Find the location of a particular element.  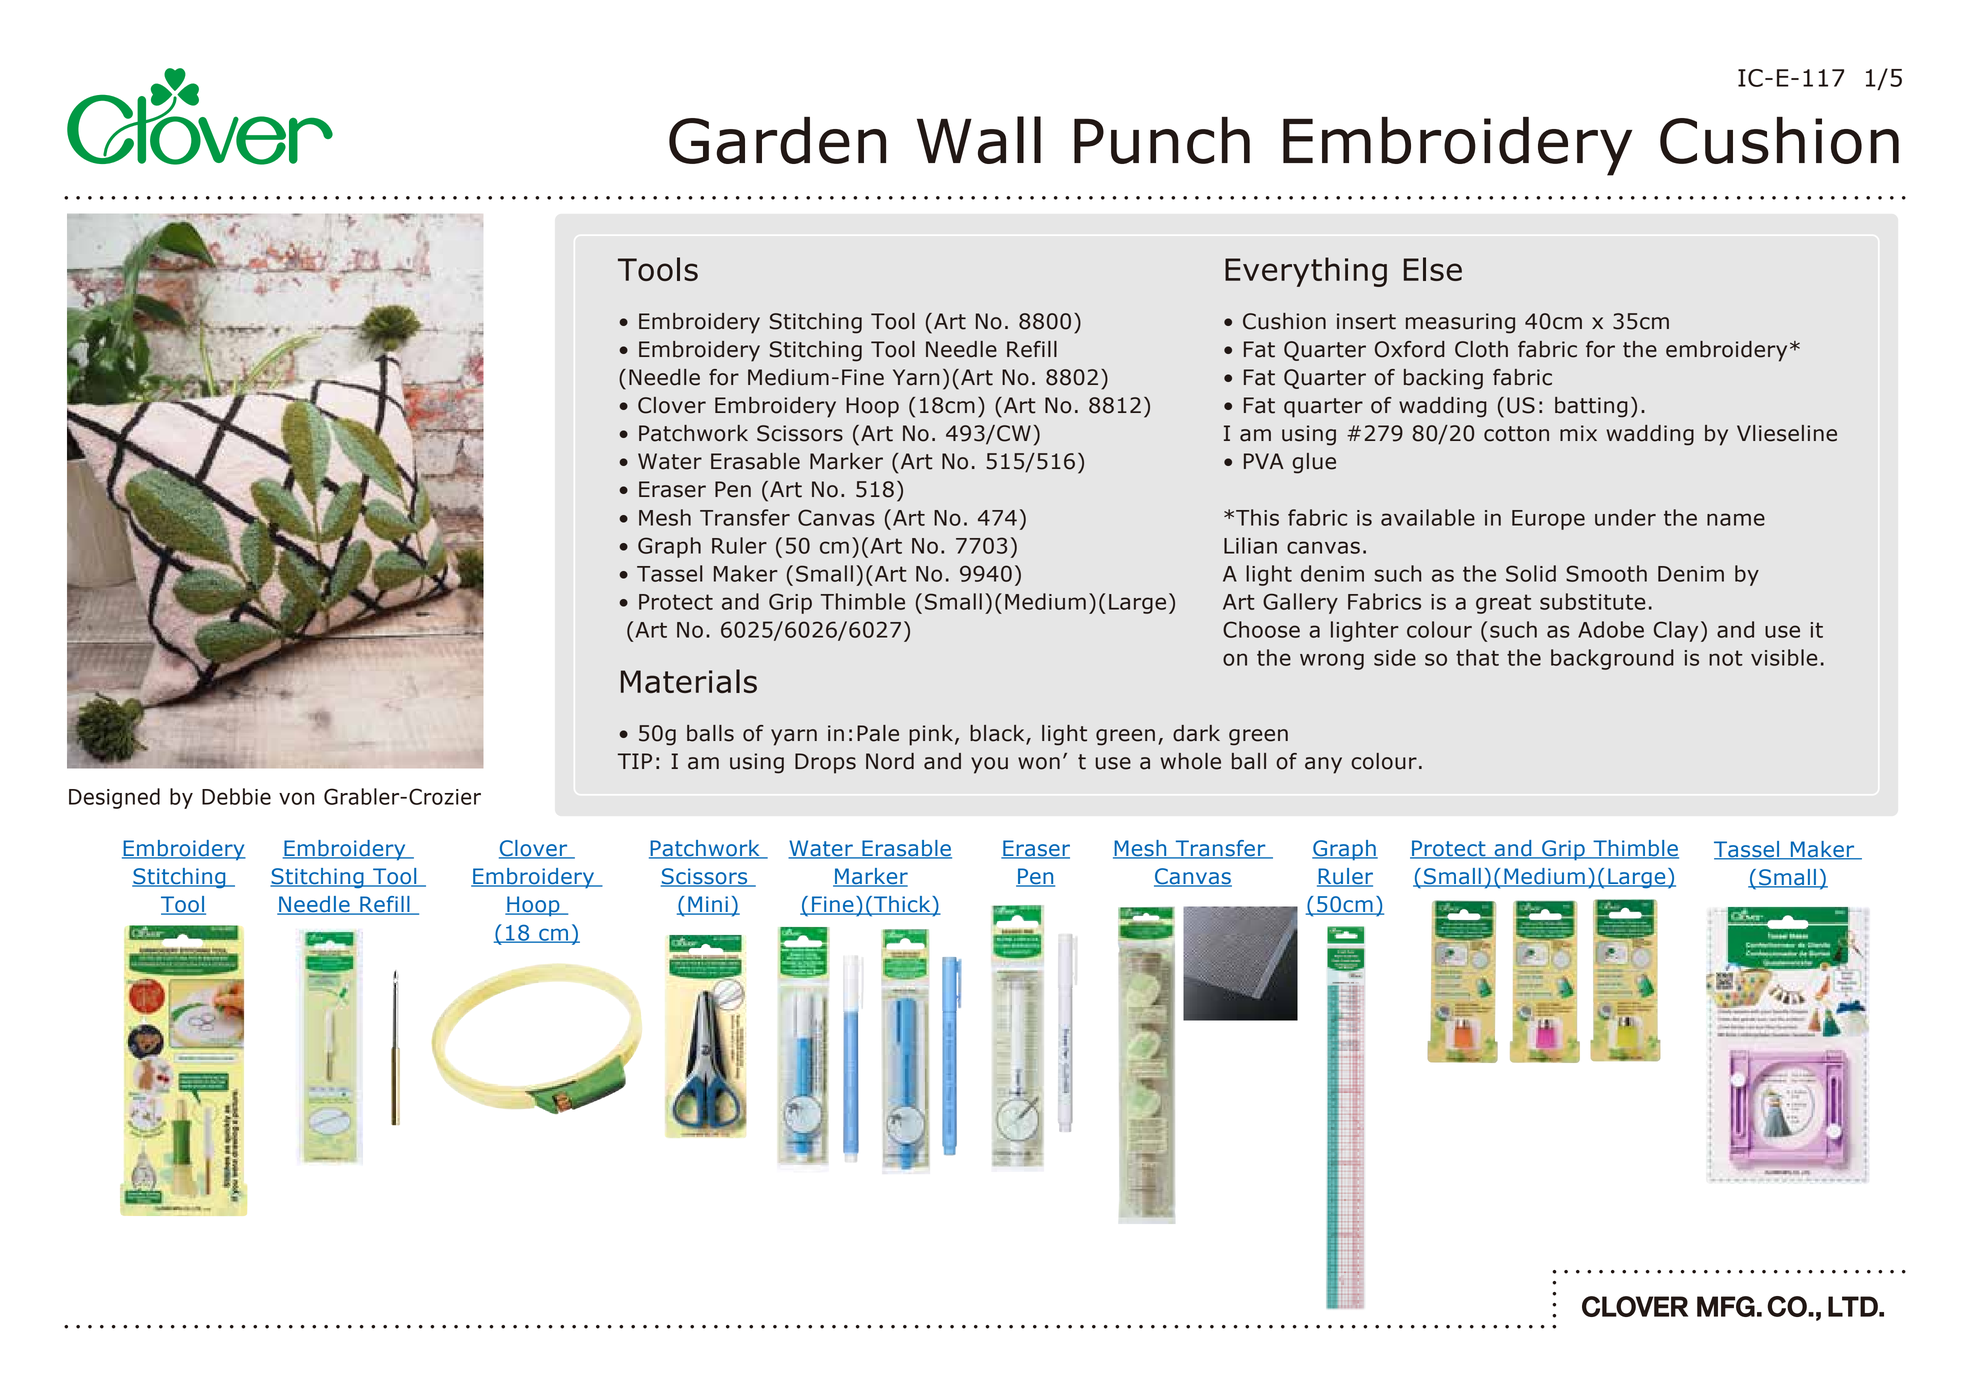

Garden is located at coordinates (777, 140).
